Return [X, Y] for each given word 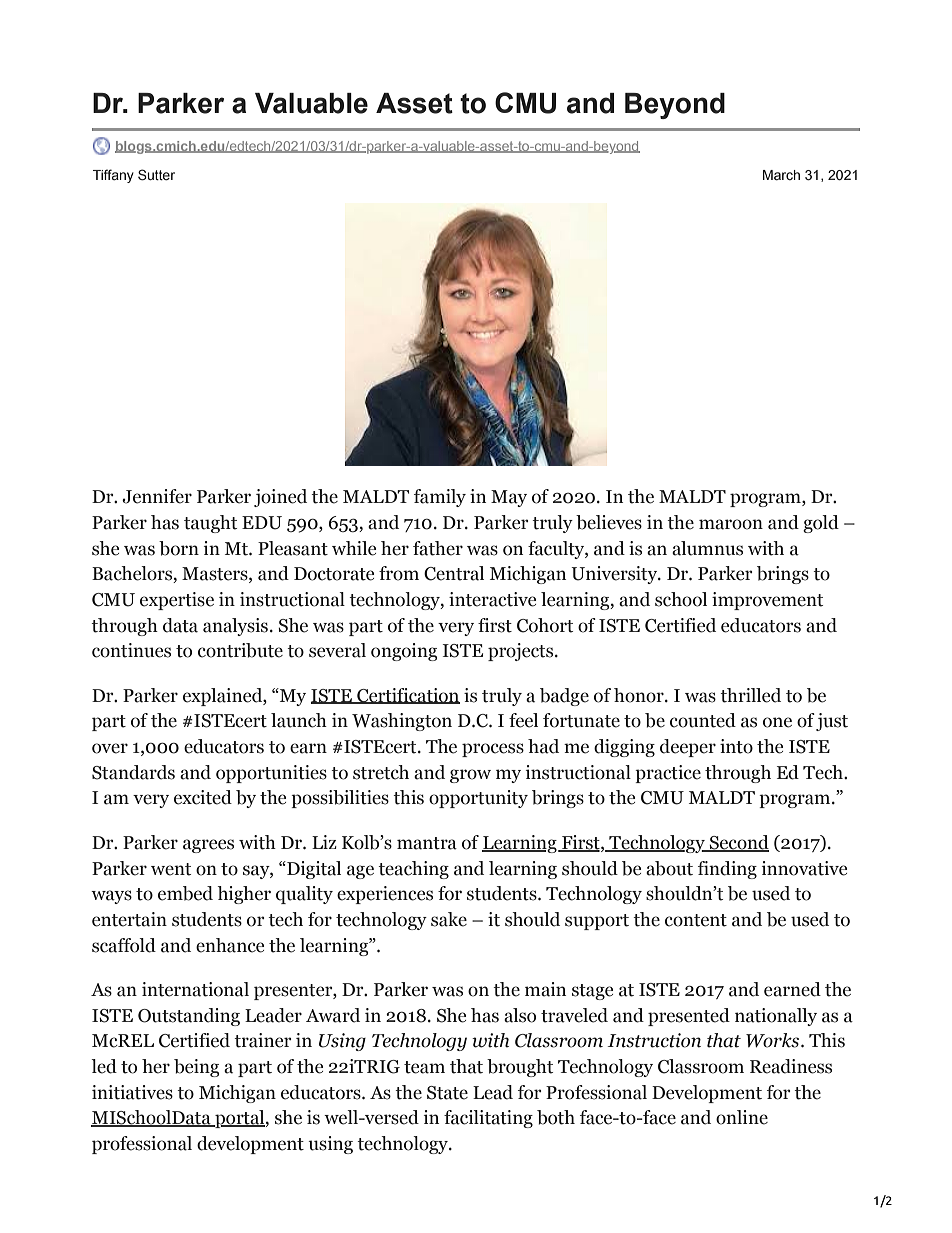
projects [522, 652]
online [742, 1117]
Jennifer [157, 496]
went [171, 869]
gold [821, 524]
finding [727, 870]
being [196, 1068]
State [447, 1093]
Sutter [156, 175]
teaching [413, 870]
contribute [240, 650]
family [440, 498]
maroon [731, 524]
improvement [767, 601]
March [781, 175]
